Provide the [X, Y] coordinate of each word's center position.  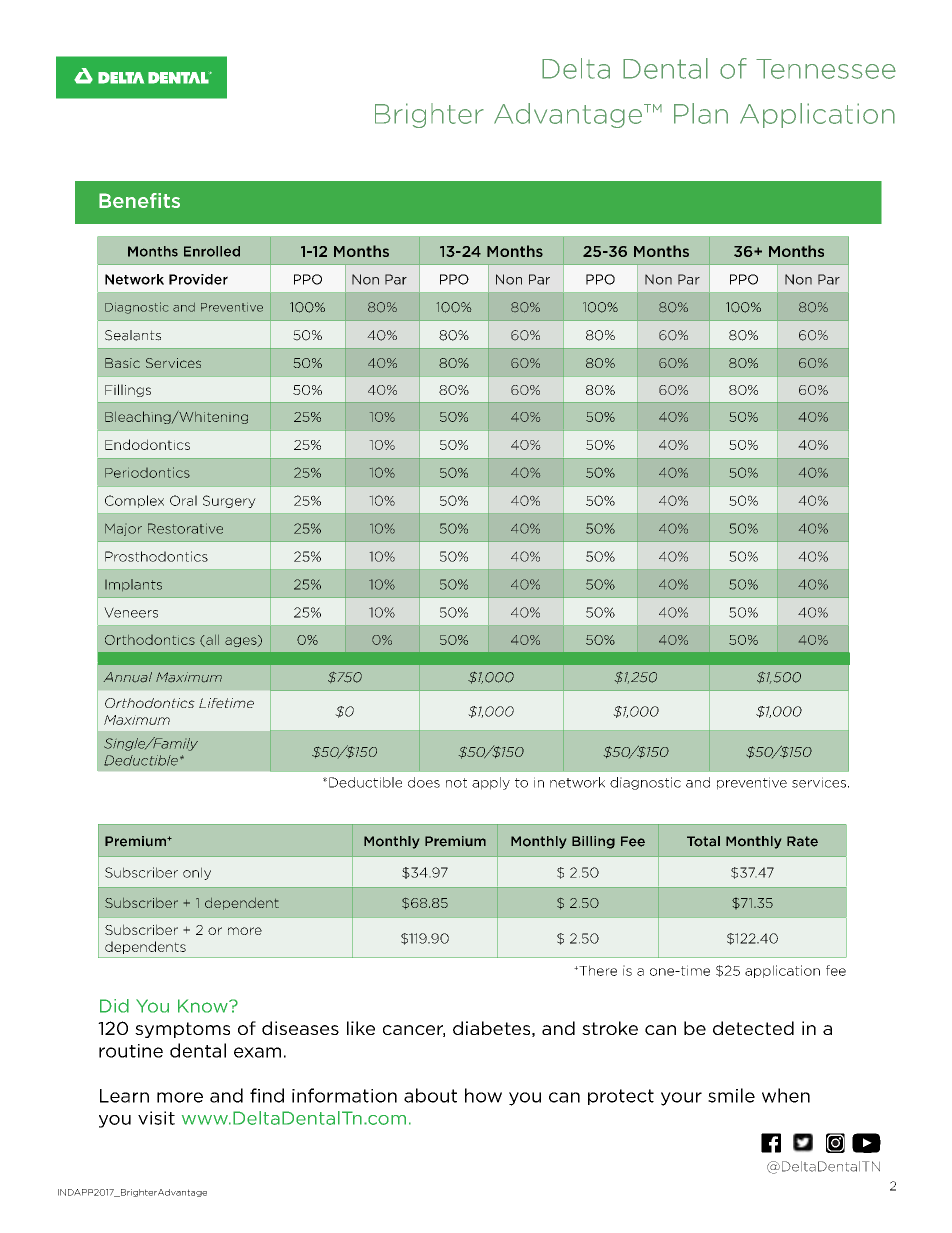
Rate [802, 841]
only [197, 873]
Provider [198, 279]
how [483, 1095]
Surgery [229, 501]
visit [156, 1118]
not [456, 783]
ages [242, 641]
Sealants [133, 335]
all [211, 641]
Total [703, 841]
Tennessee [826, 69]
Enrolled [212, 251]
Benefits [139, 200]
